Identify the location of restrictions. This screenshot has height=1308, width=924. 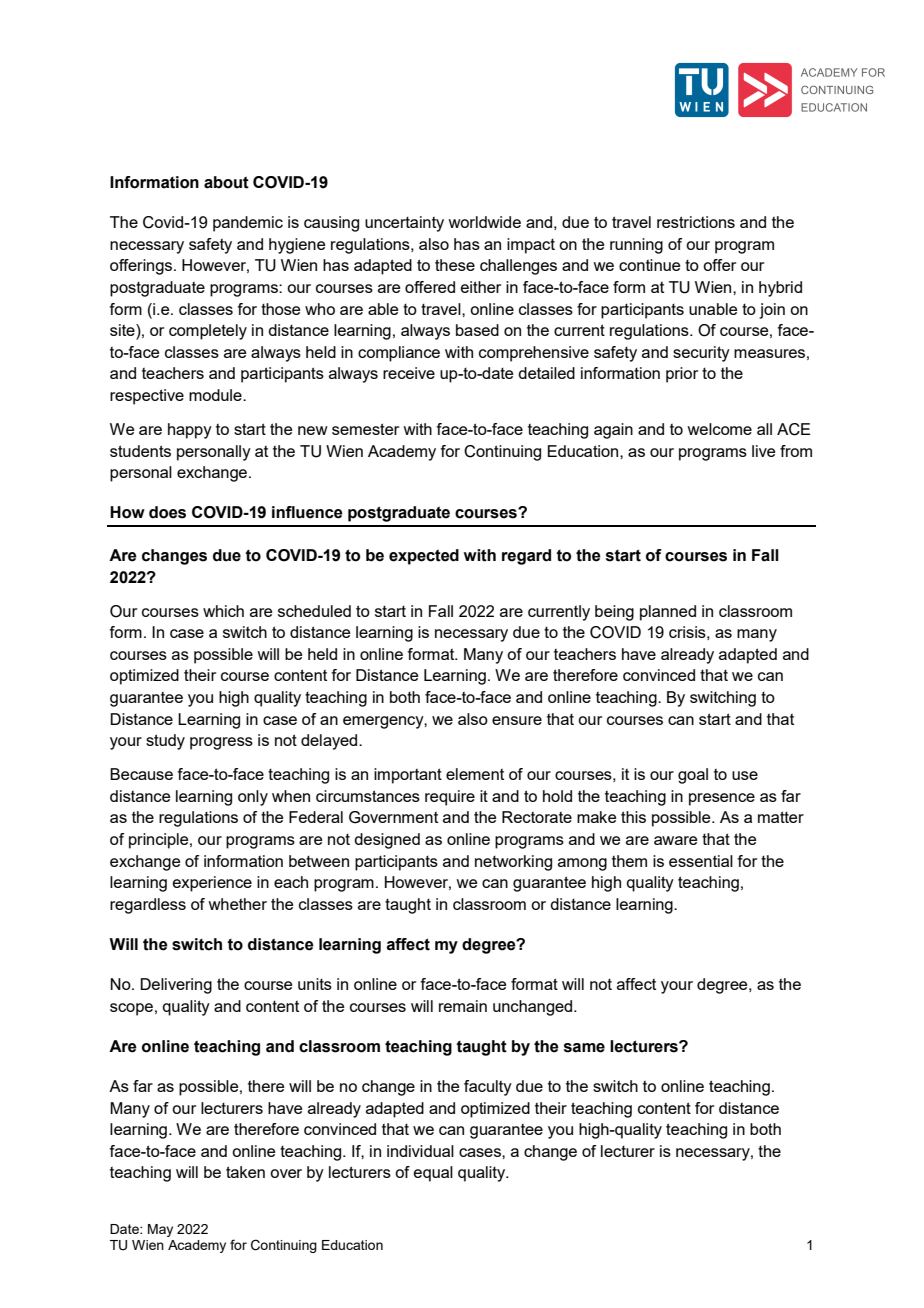
(696, 222).
